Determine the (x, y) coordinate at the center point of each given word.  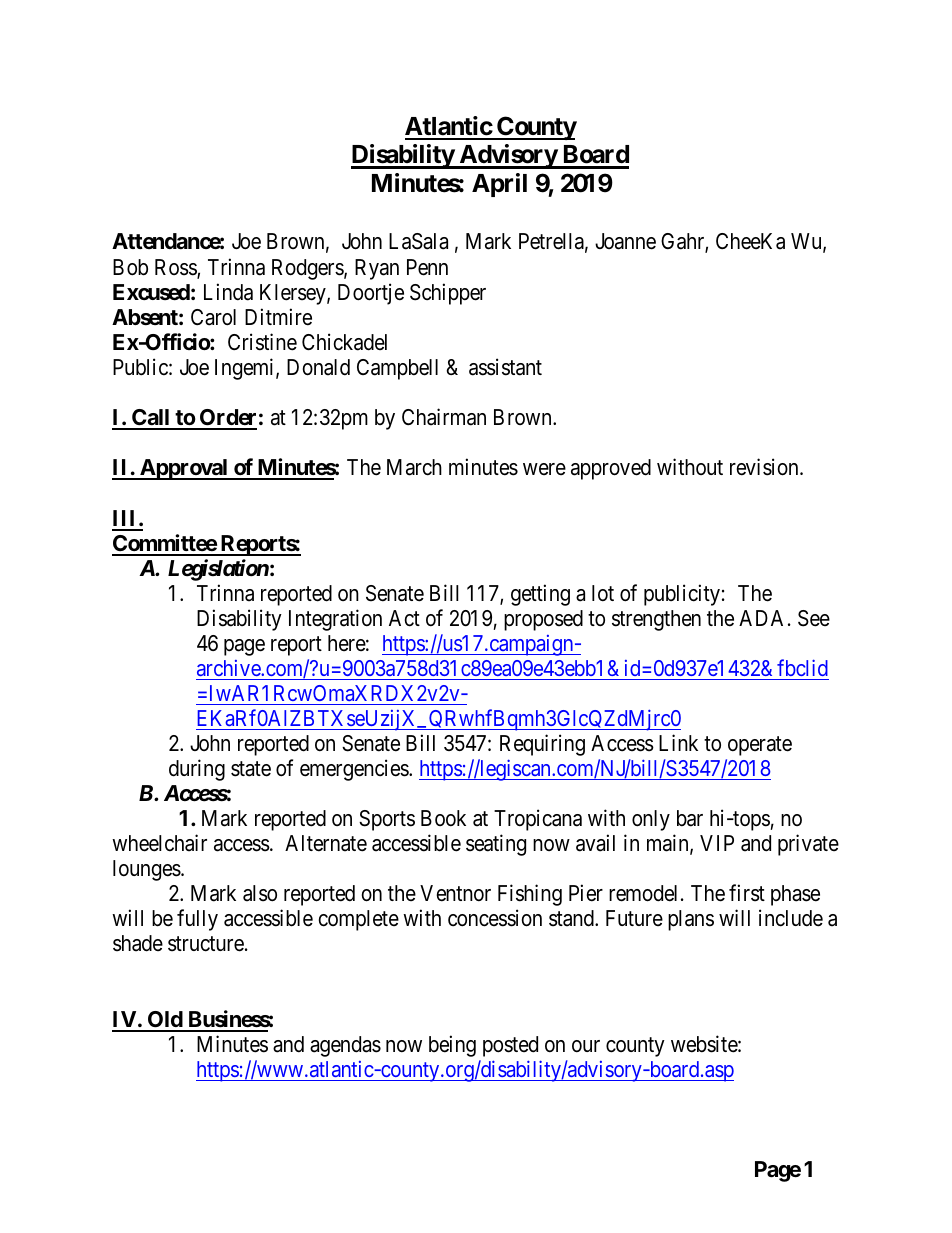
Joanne (625, 241)
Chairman (444, 417)
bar (690, 818)
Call (151, 419)
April (499, 185)
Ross (176, 268)
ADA (761, 618)
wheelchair (159, 843)
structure (206, 944)
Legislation (218, 570)
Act (404, 618)
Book (443, 818)
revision (765, 467)
